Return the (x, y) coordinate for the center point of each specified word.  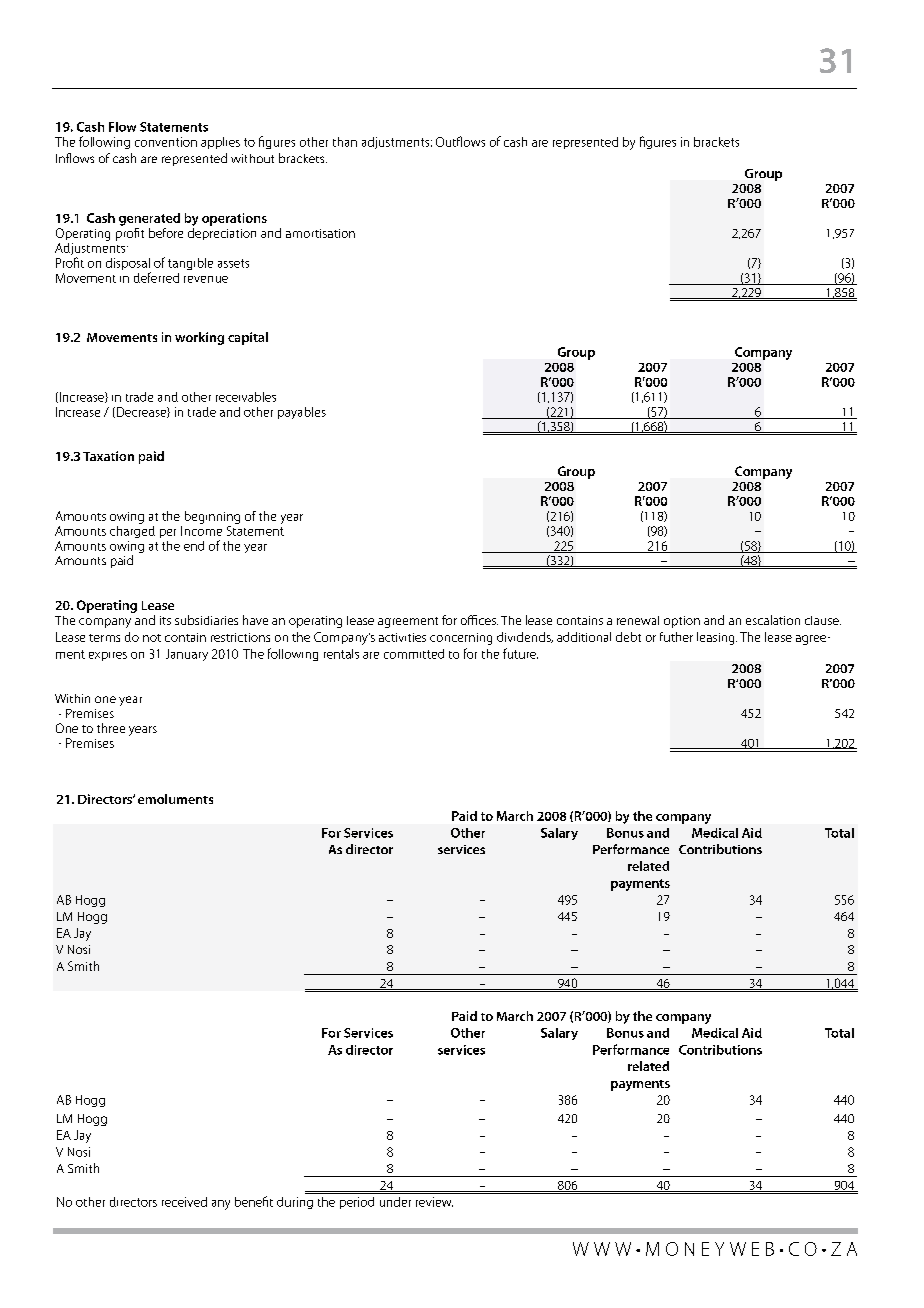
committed (414, 654)
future (520, 653)
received (184, 1202)
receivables (246, 397)
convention (166, 142)
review (434, 1202)
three (111, 728)
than (345, 142)
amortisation (320, 233)
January (187, 655)
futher (676, 637)
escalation (773, 620)
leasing (717, 638)
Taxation (108, 456)
